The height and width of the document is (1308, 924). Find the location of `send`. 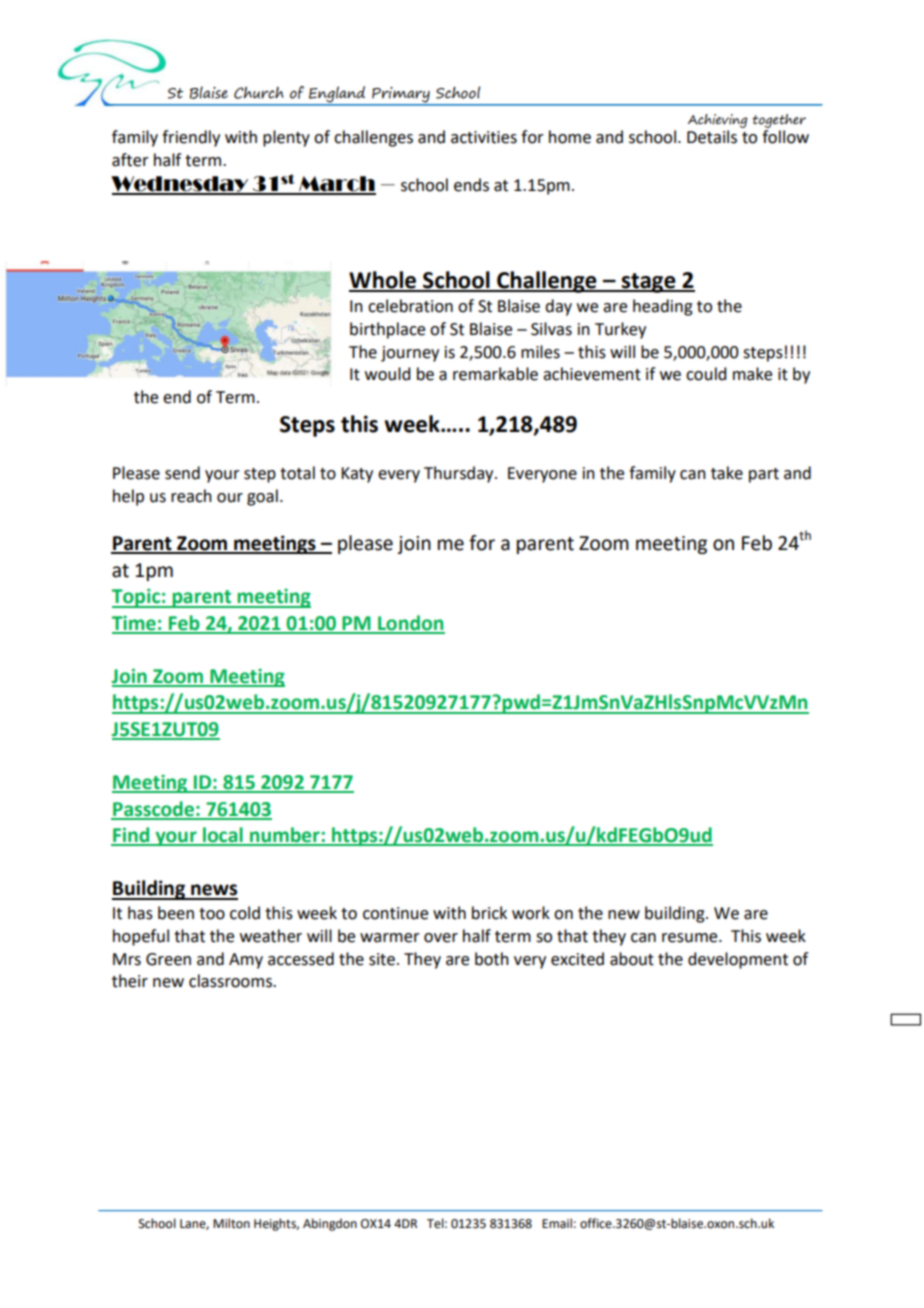

send is located at coordinates (182, 473).
